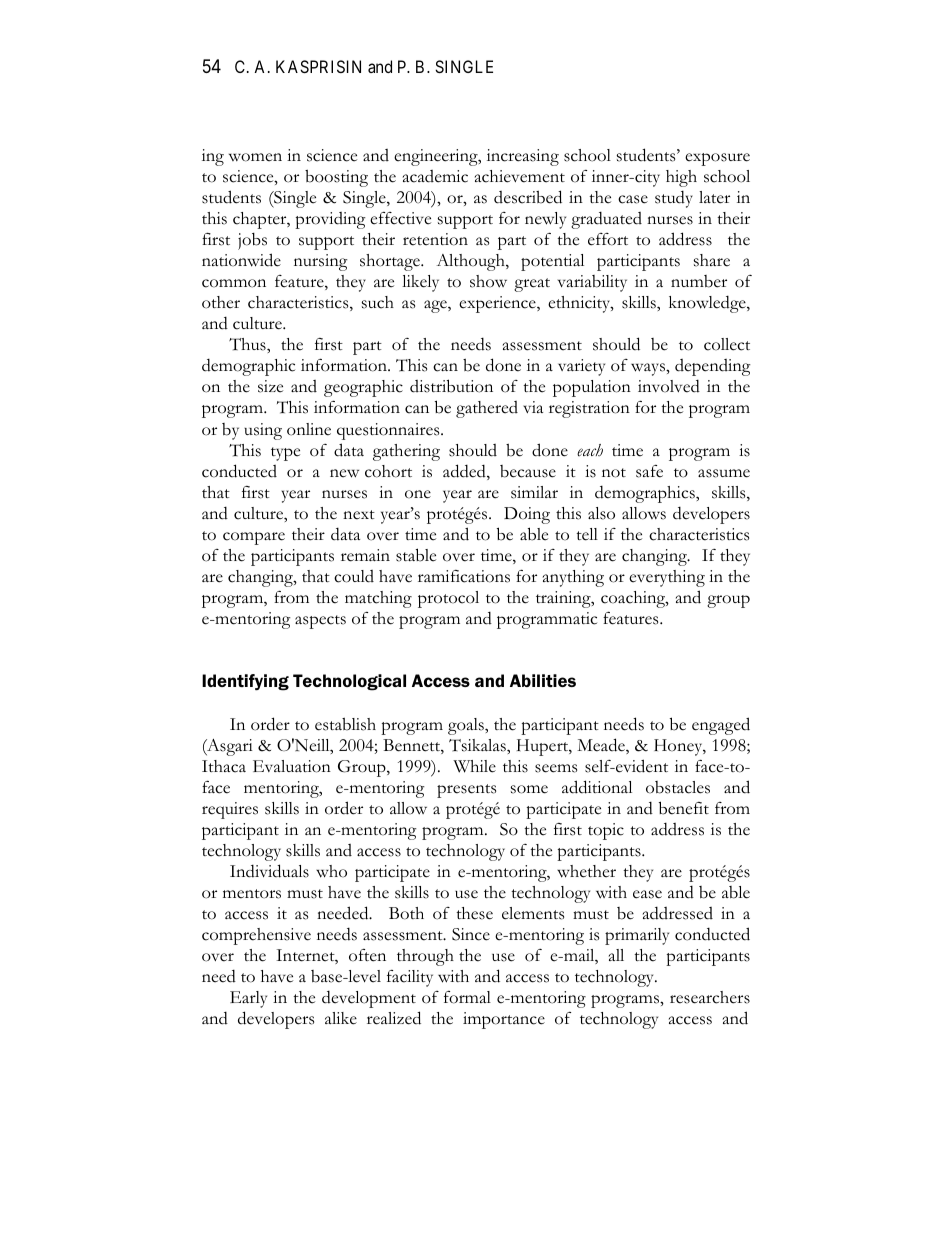 Image resolution: width=952 pixels, height=1233 pixels. Describe the element at coordinates (248, 999) in the screenshot. I see `Early` at that location.
